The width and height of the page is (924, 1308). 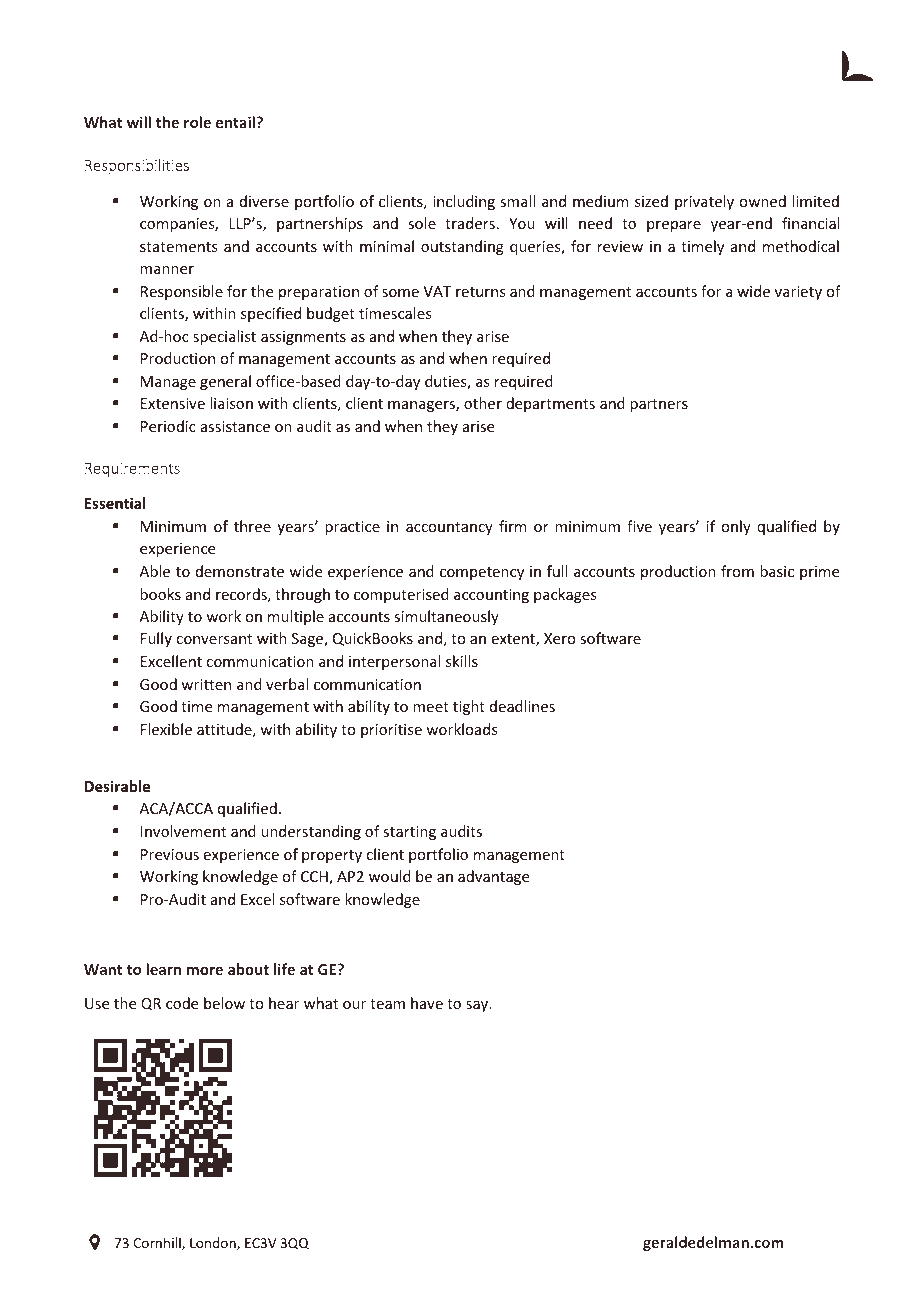 What do you see at coordinates (464, 202) in the page?
I see `including` at bounding box center [464, 202].
